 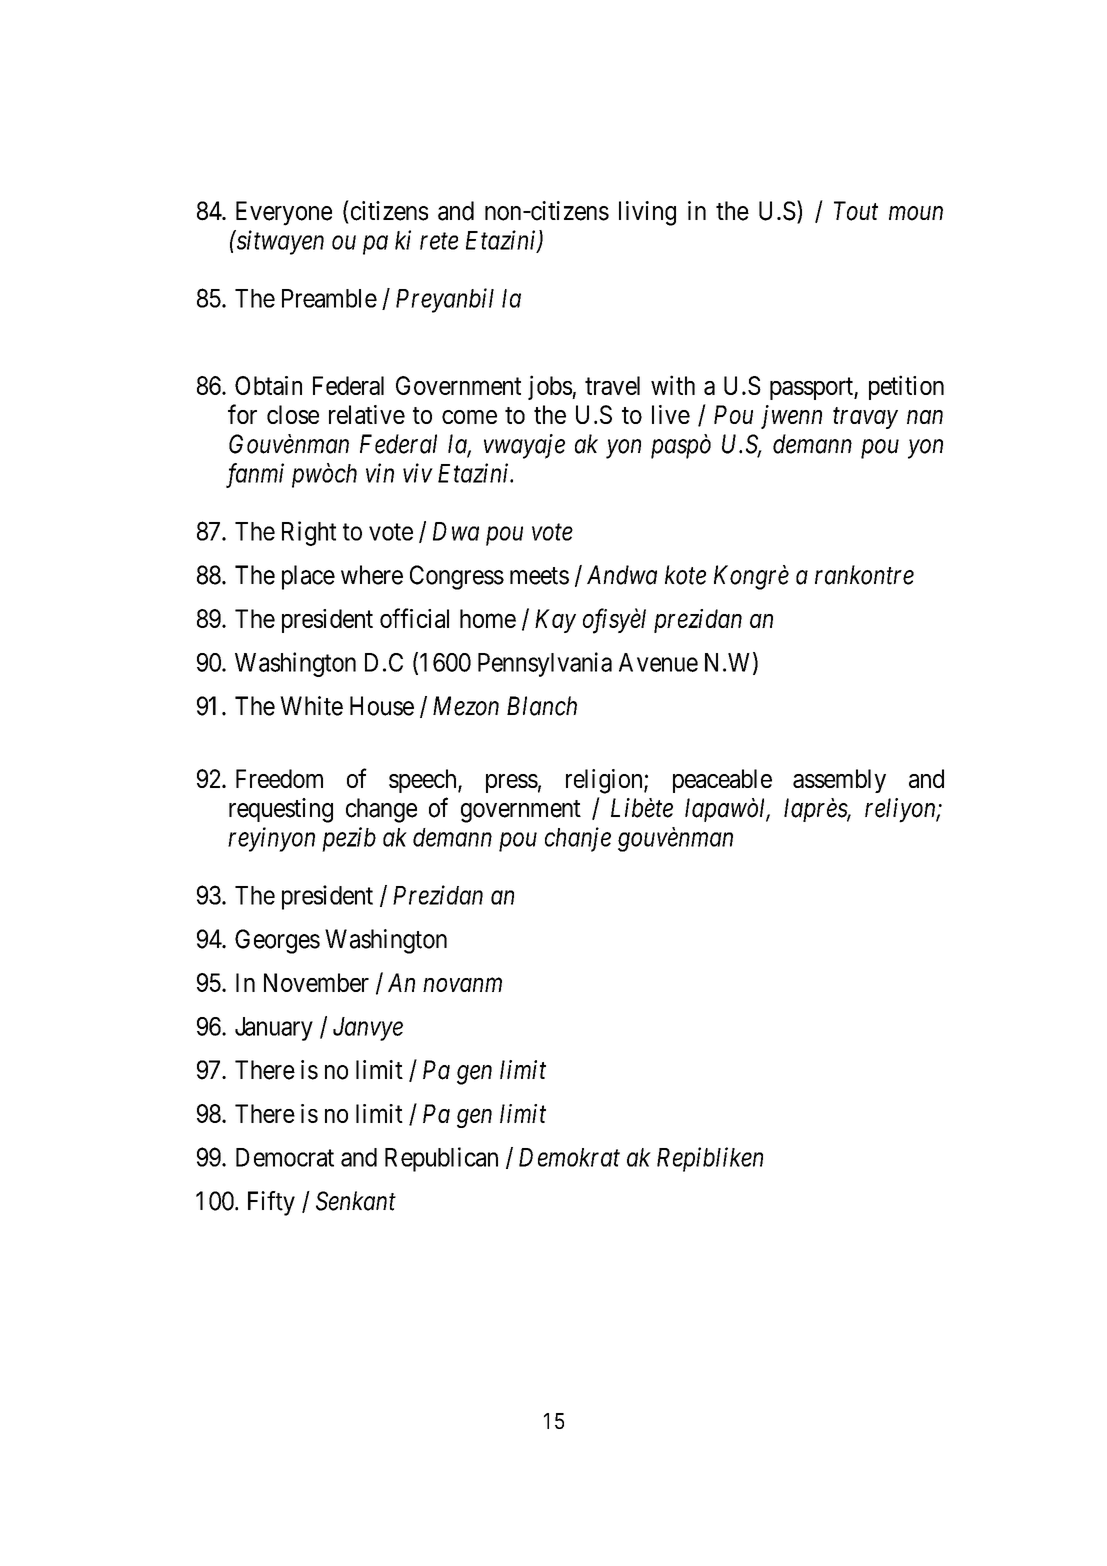 I want to click on requesting, so click(x=281, y=810).
